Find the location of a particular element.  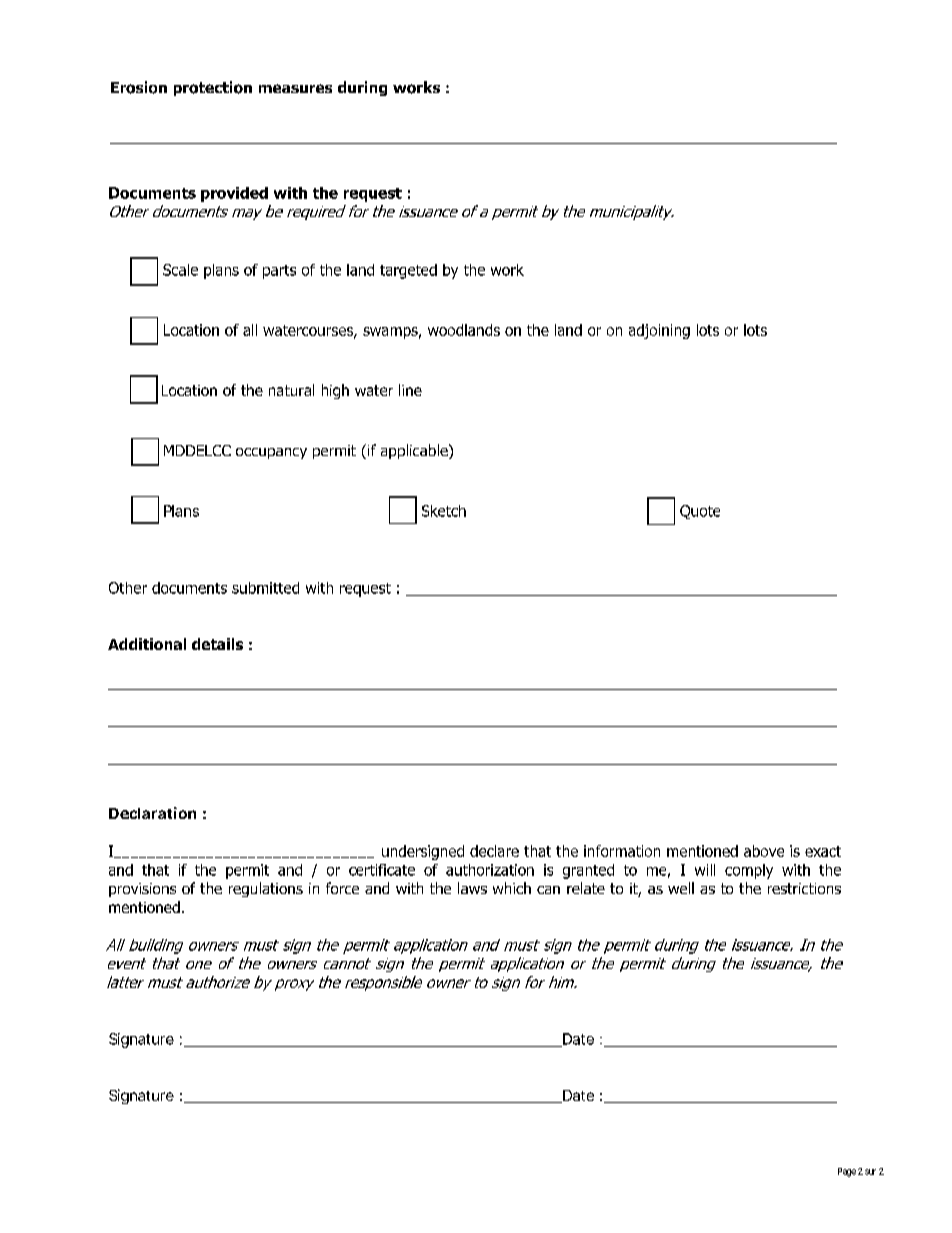

regulations is located at coordinates (266, 889).
